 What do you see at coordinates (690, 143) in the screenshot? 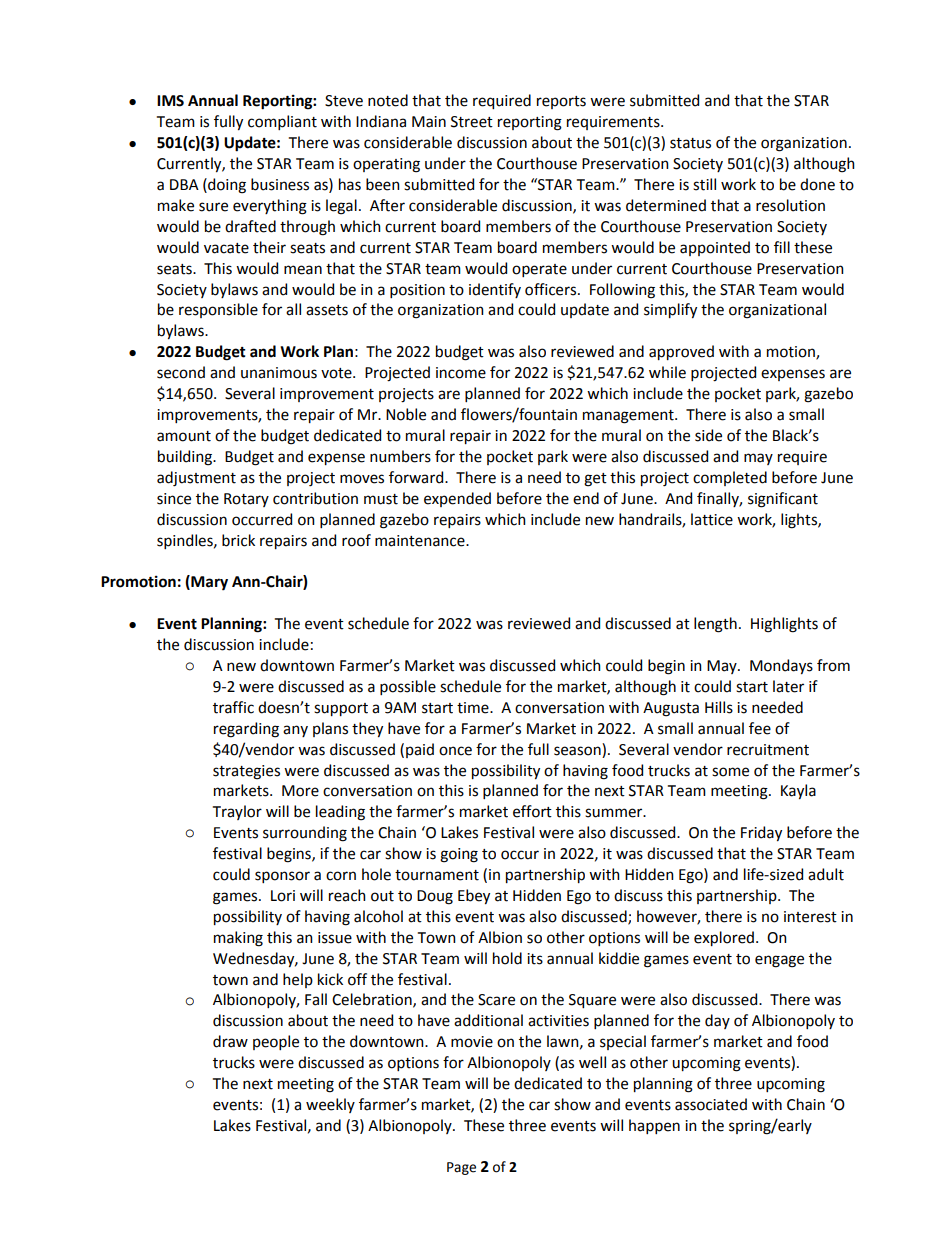
I see `status` at bounding box center [690, 143].
